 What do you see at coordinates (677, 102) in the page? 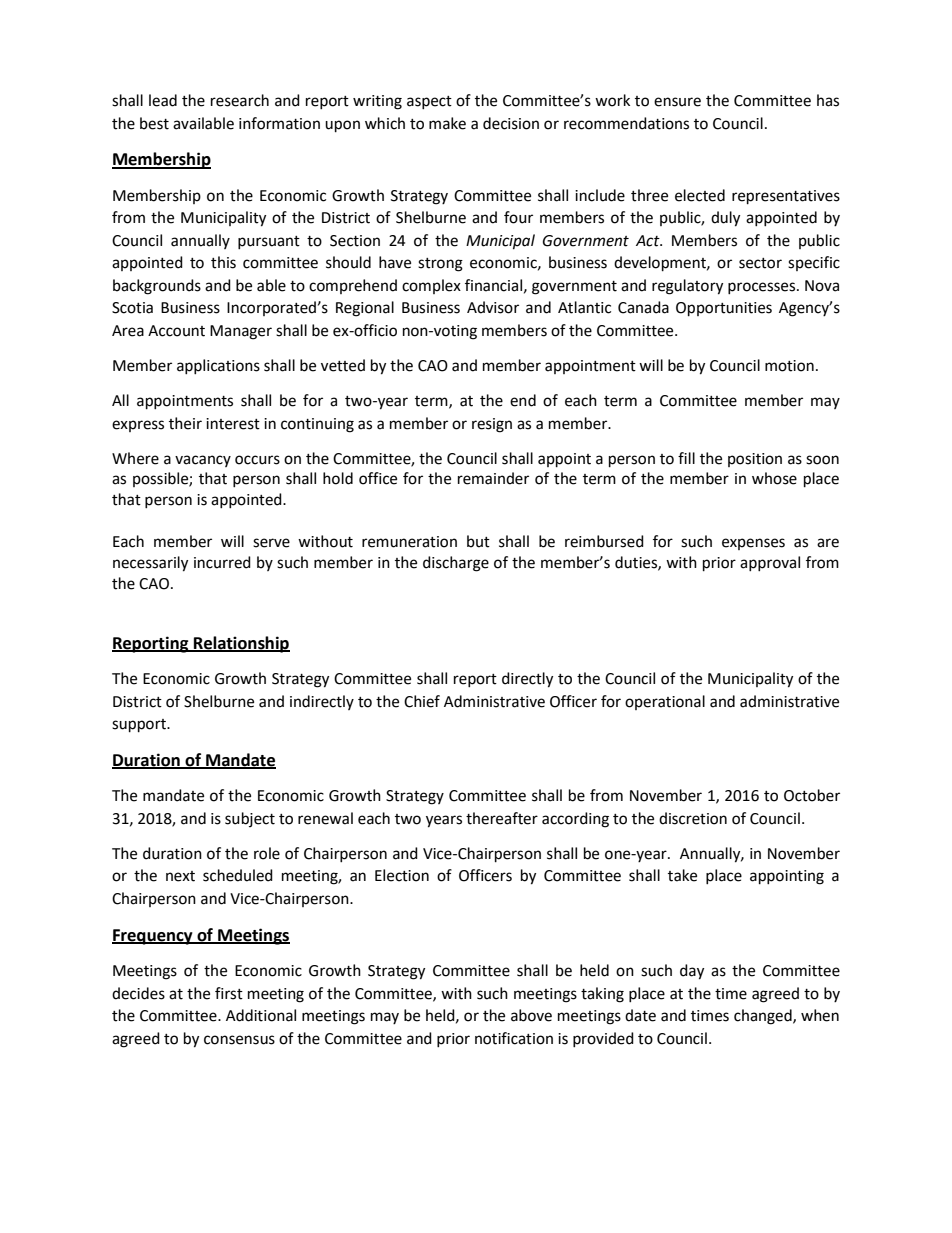
I see `ensure` at bounding box center [677, 102].
